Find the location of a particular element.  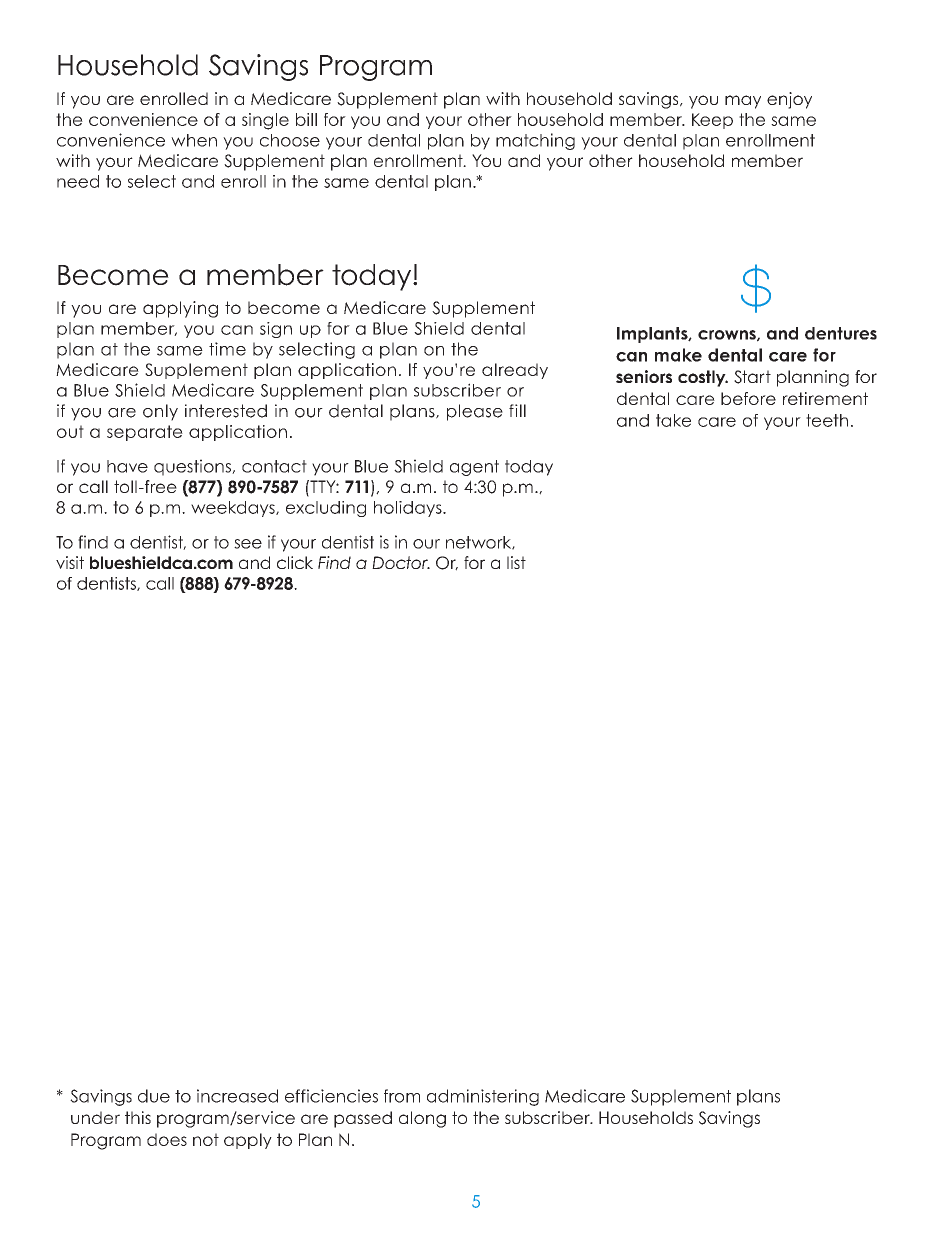

from is located at coordinates (402, 1096).
